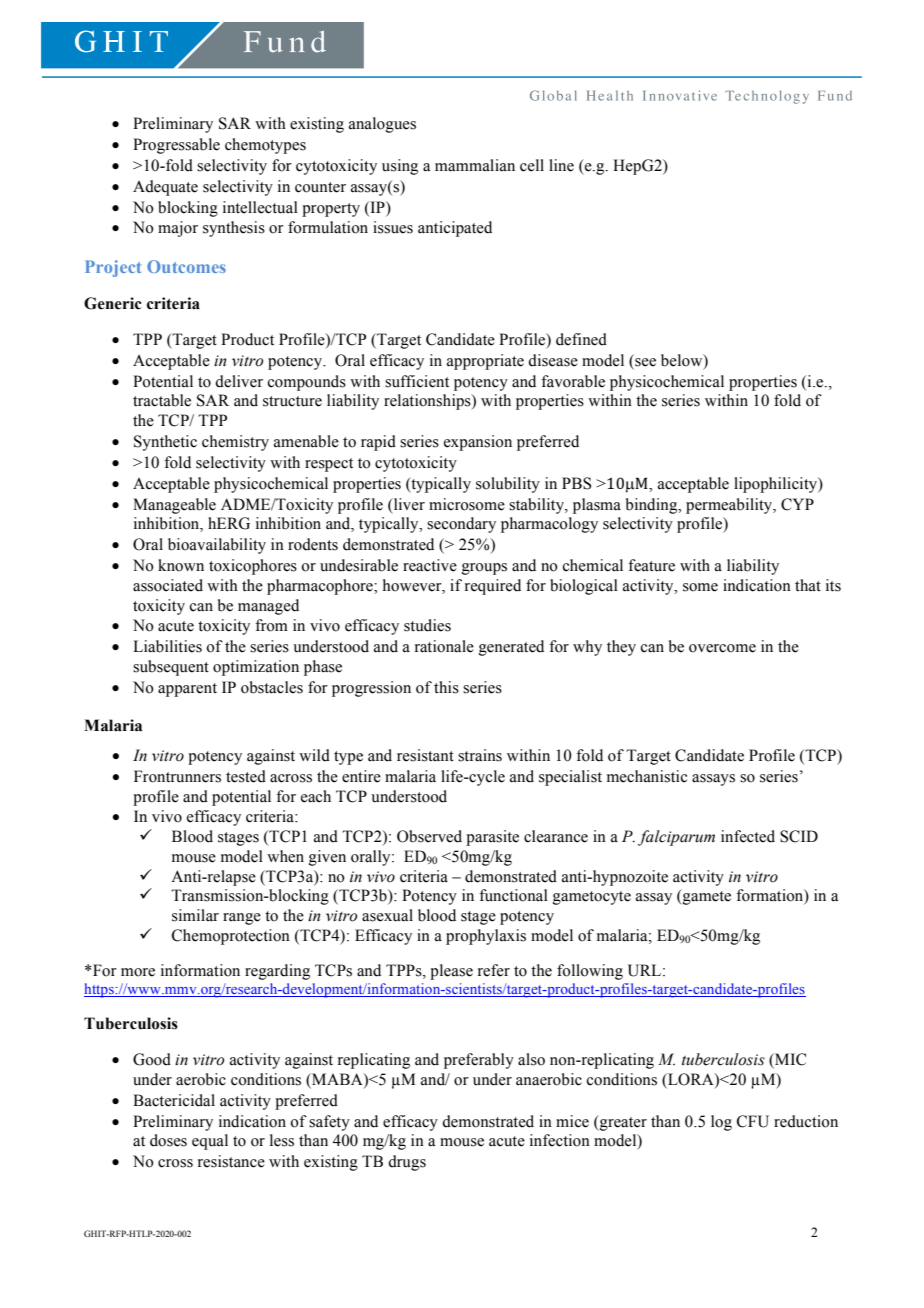 The image size is (924, 1308). Describe the element at coordinates (195, 915) in the screenshot. I see `similar` at that location.
